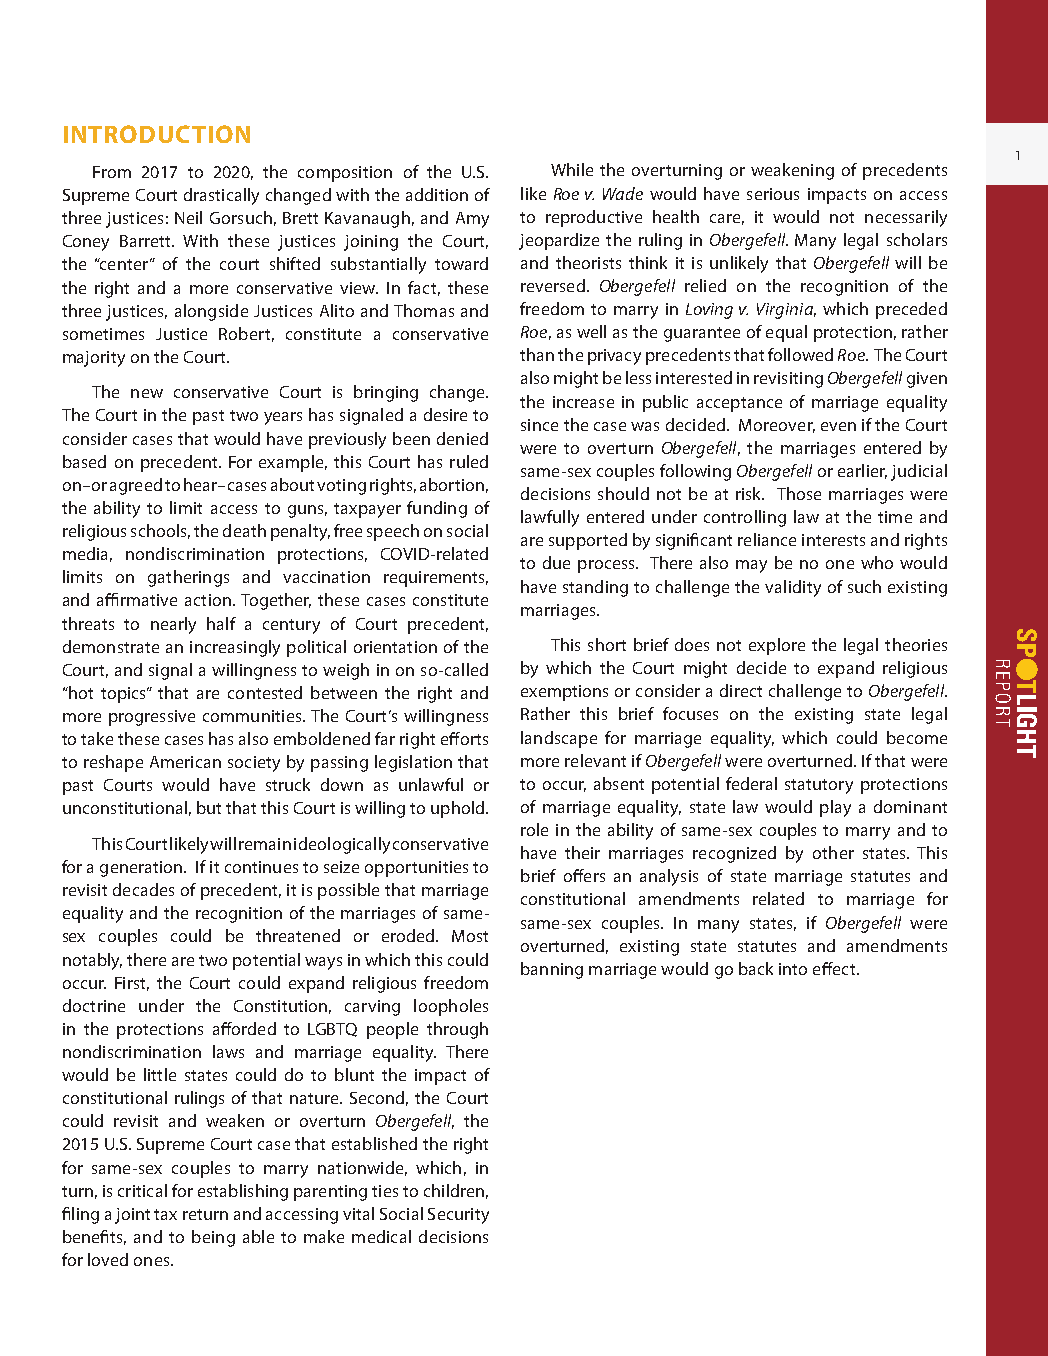  I want to click on While, so click(572, 169).
